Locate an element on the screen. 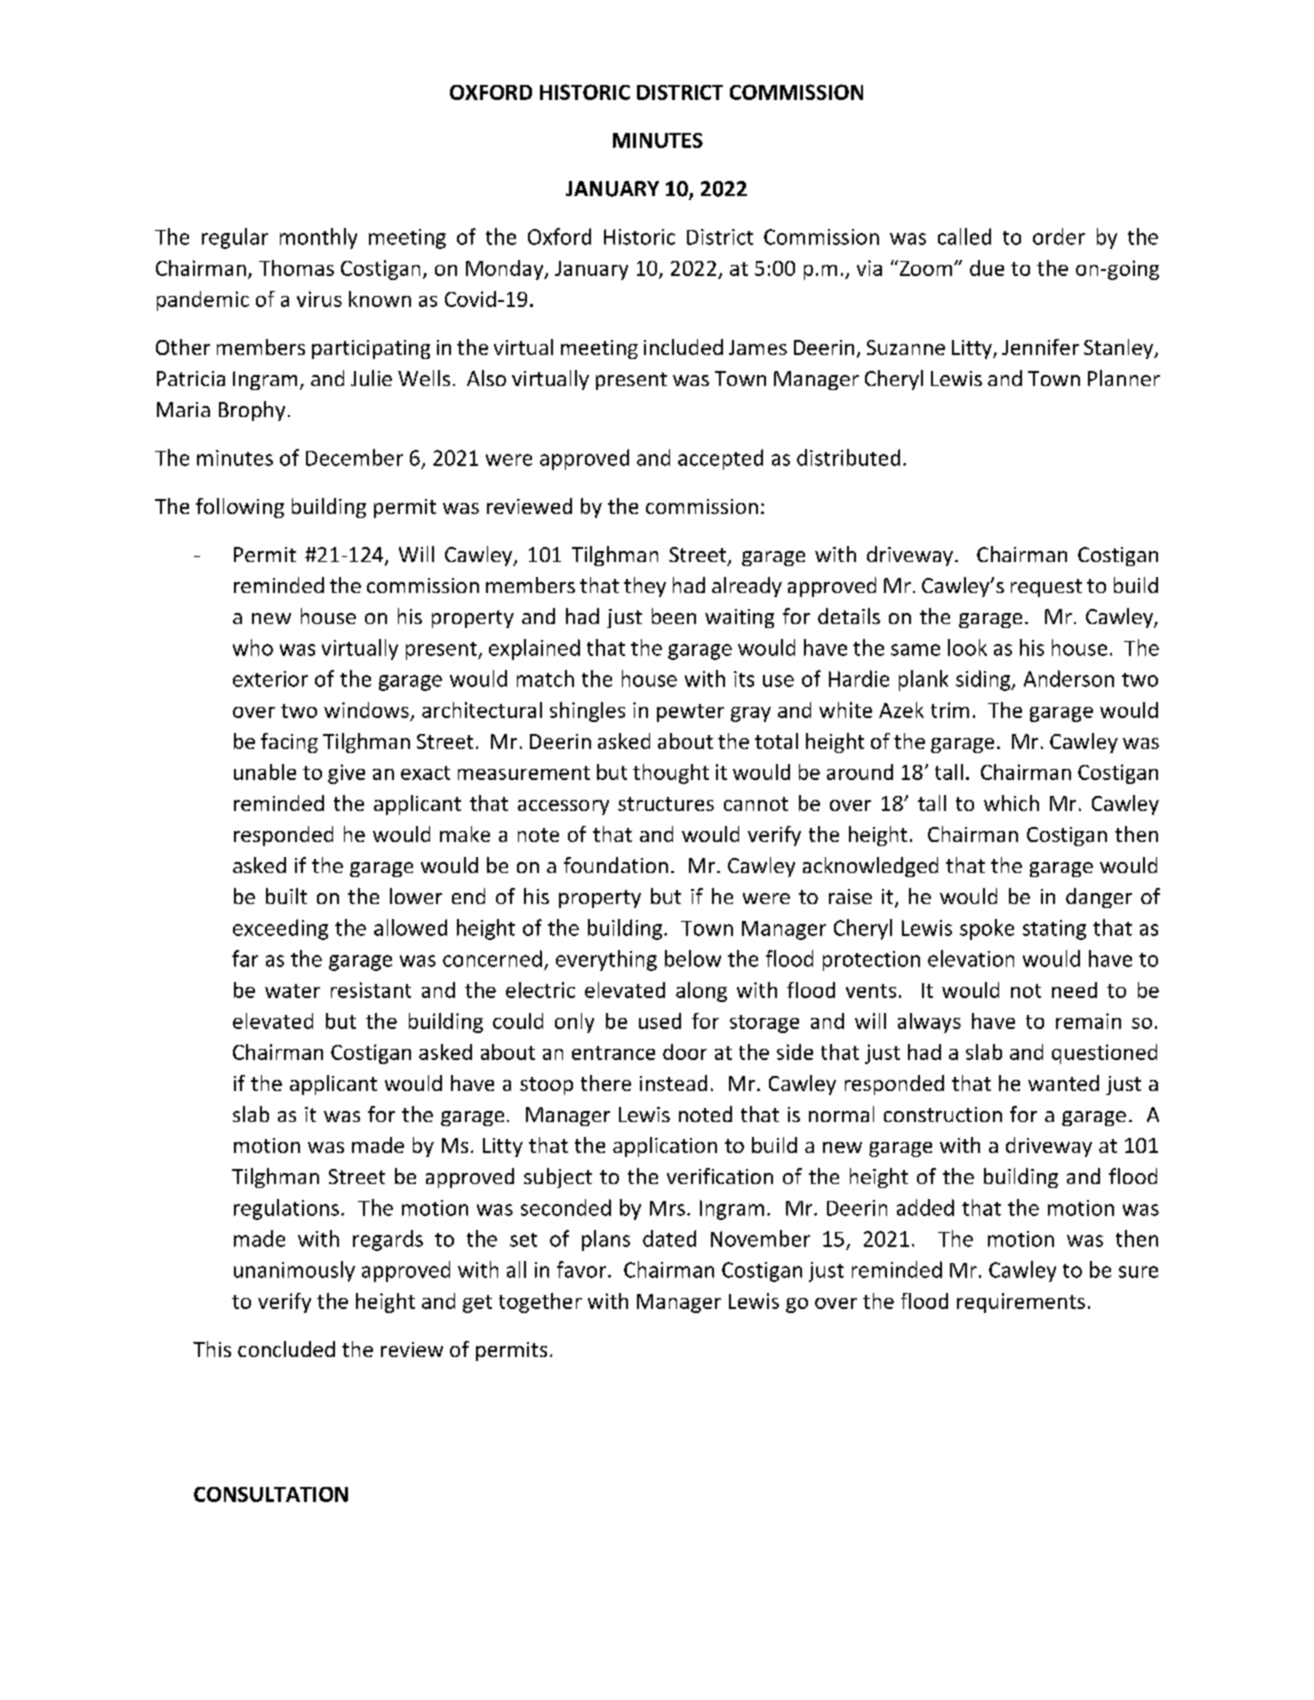 The height and width of the screenshot is (1700, 1314). which is located at coordinates (1011, 803).
